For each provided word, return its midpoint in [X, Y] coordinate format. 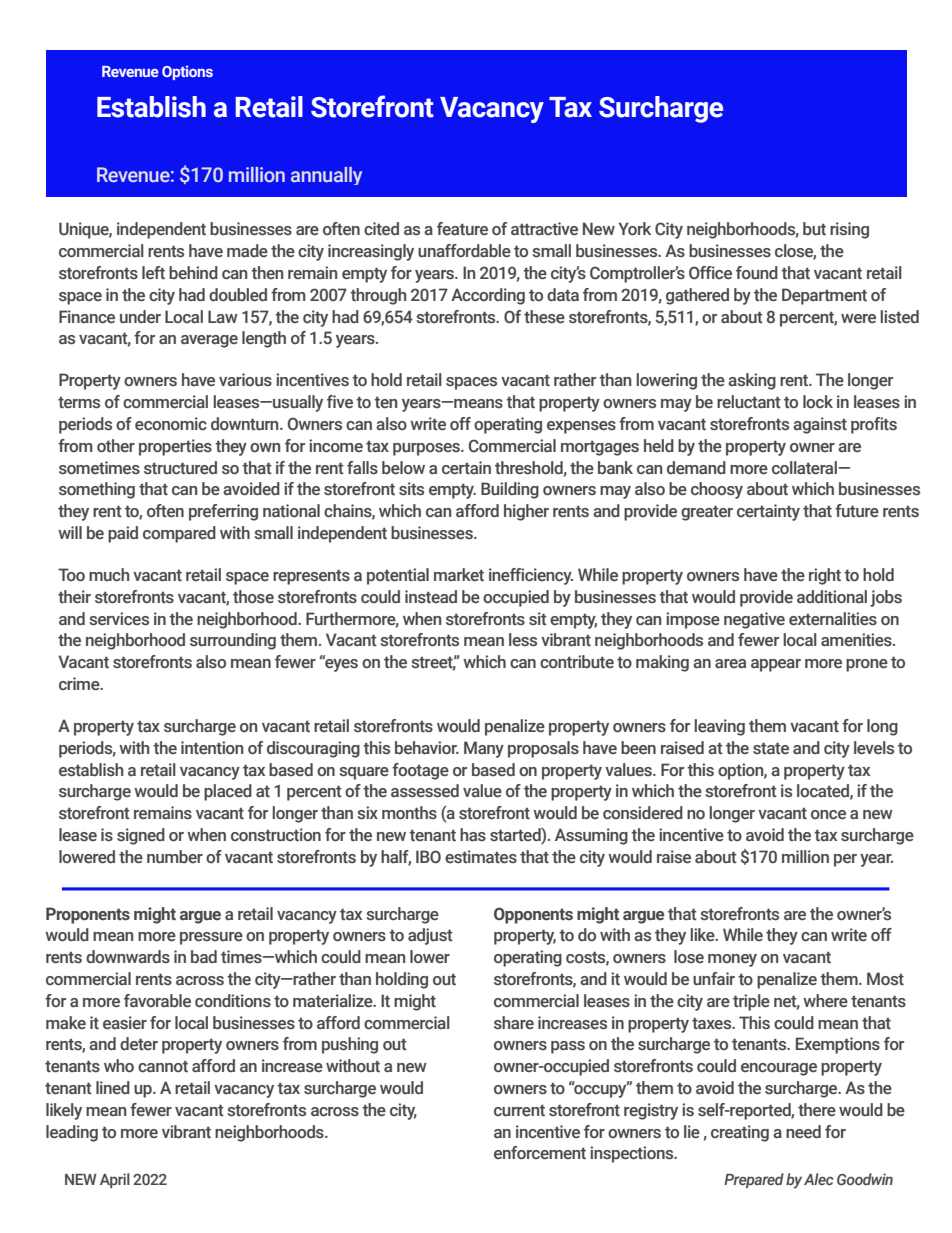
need [803, 1132]
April [115, 1180]
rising [849, 230]
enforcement [540, 1152]
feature [462, 229]
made [247, 251]
